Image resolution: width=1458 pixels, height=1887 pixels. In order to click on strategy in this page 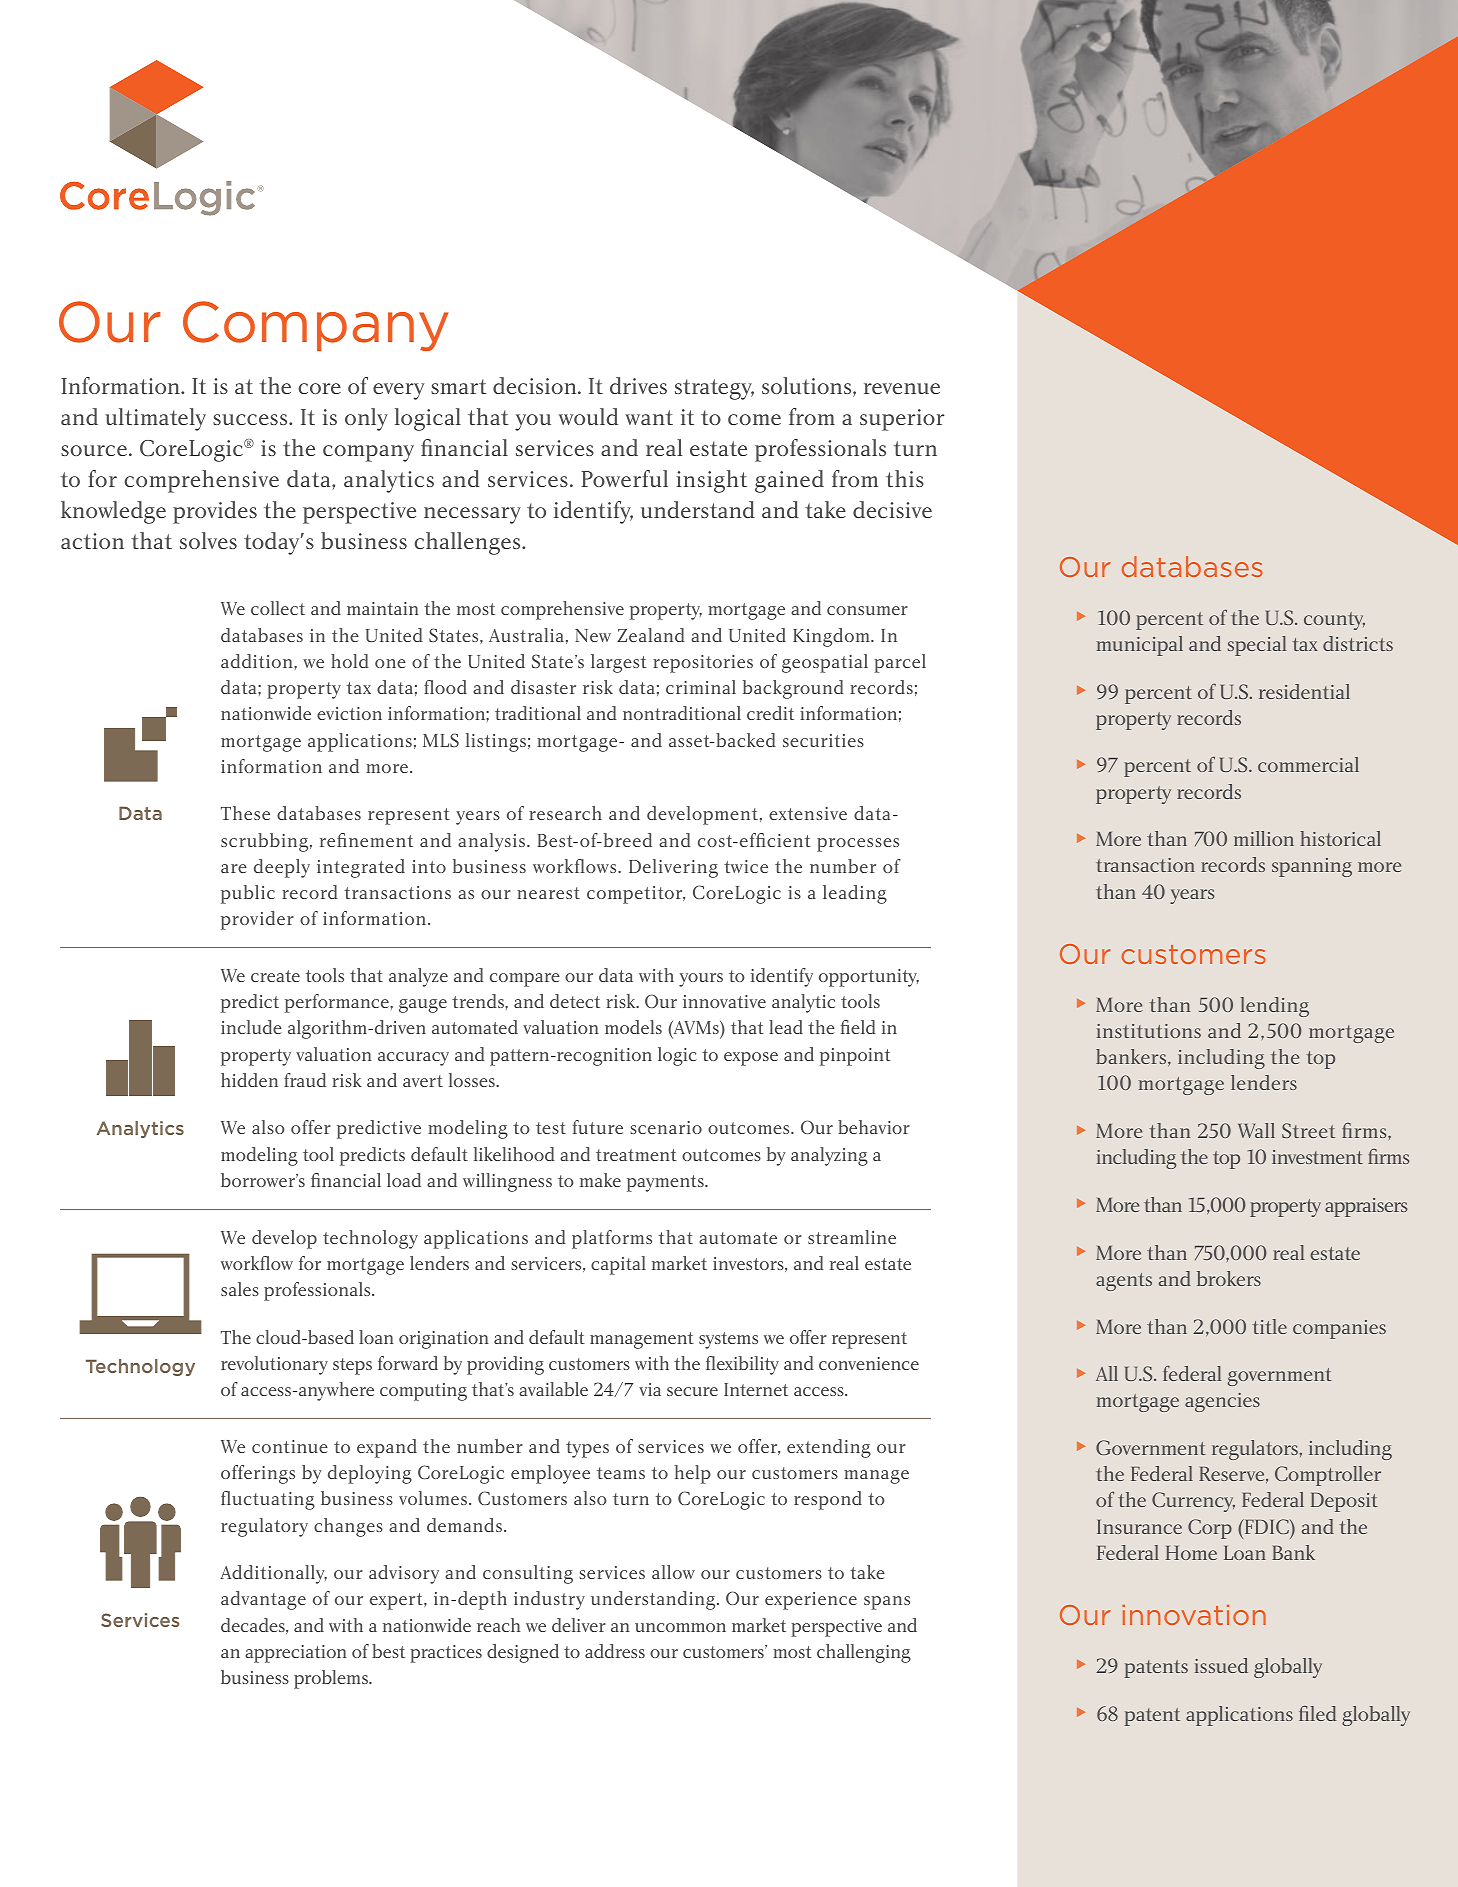, I will do `click(714, 389)`.
